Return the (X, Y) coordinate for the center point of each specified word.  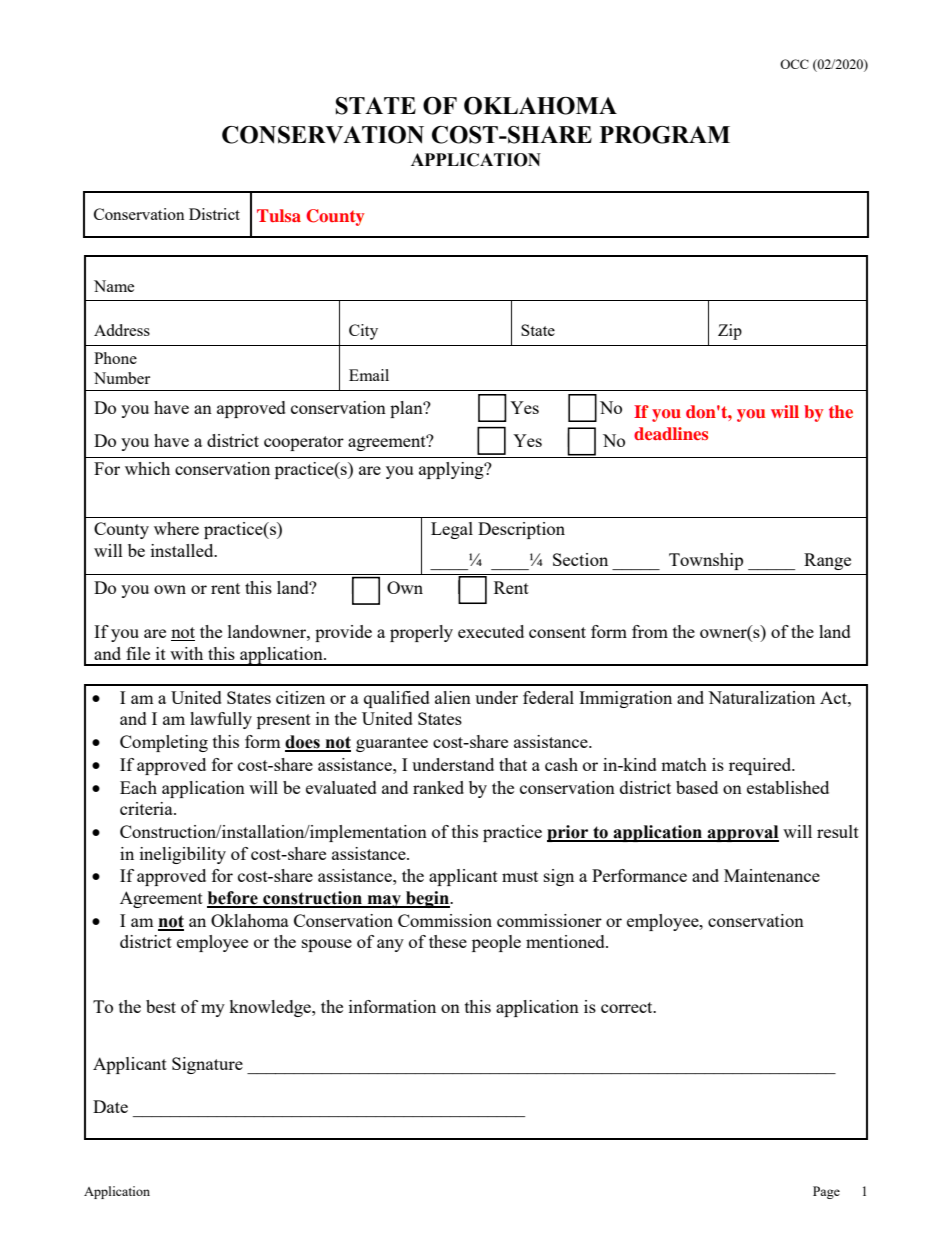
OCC (794, 64)
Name (114, 286)
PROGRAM (665, 135)
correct (628, 1007)
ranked (438, 787)
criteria (147, 808)
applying (452, 470)
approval (742, 833)
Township (706, 561)
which (147, 468)
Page (826, 1192)
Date (110, 1106)
